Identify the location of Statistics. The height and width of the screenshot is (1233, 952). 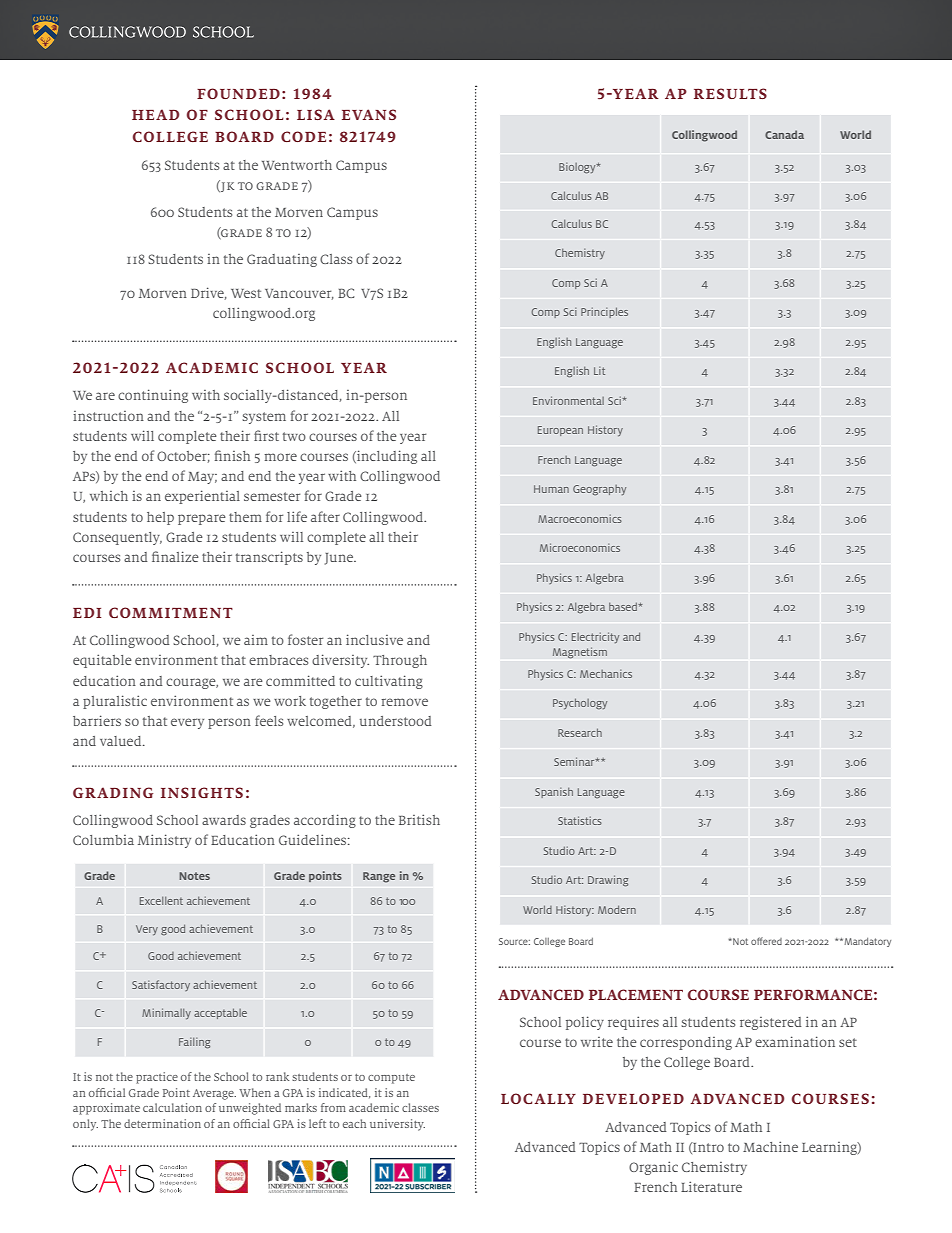
(580, 820).
